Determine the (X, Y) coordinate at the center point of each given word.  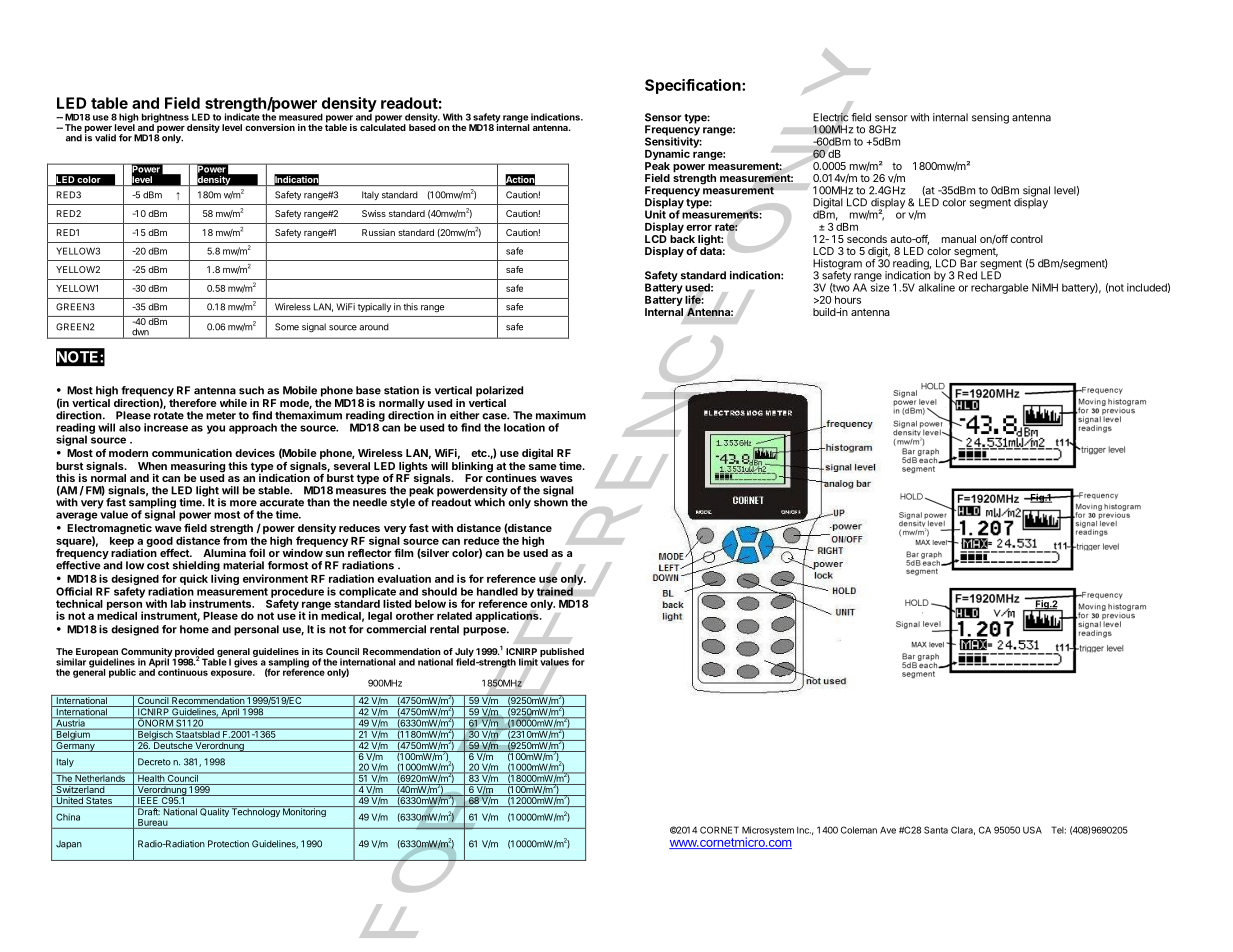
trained (555, 591)
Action (520, 180)
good (160, 543)
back (682, 239)
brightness (166, 119)
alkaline (936, 286)
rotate (169, 416)
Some (287, 327)
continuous (182, 671)
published (562, 653)
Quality (214, 811)
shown (551, 501)
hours (848, 300)
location (524, 427)
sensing (990, 118)
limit (528, 662)
